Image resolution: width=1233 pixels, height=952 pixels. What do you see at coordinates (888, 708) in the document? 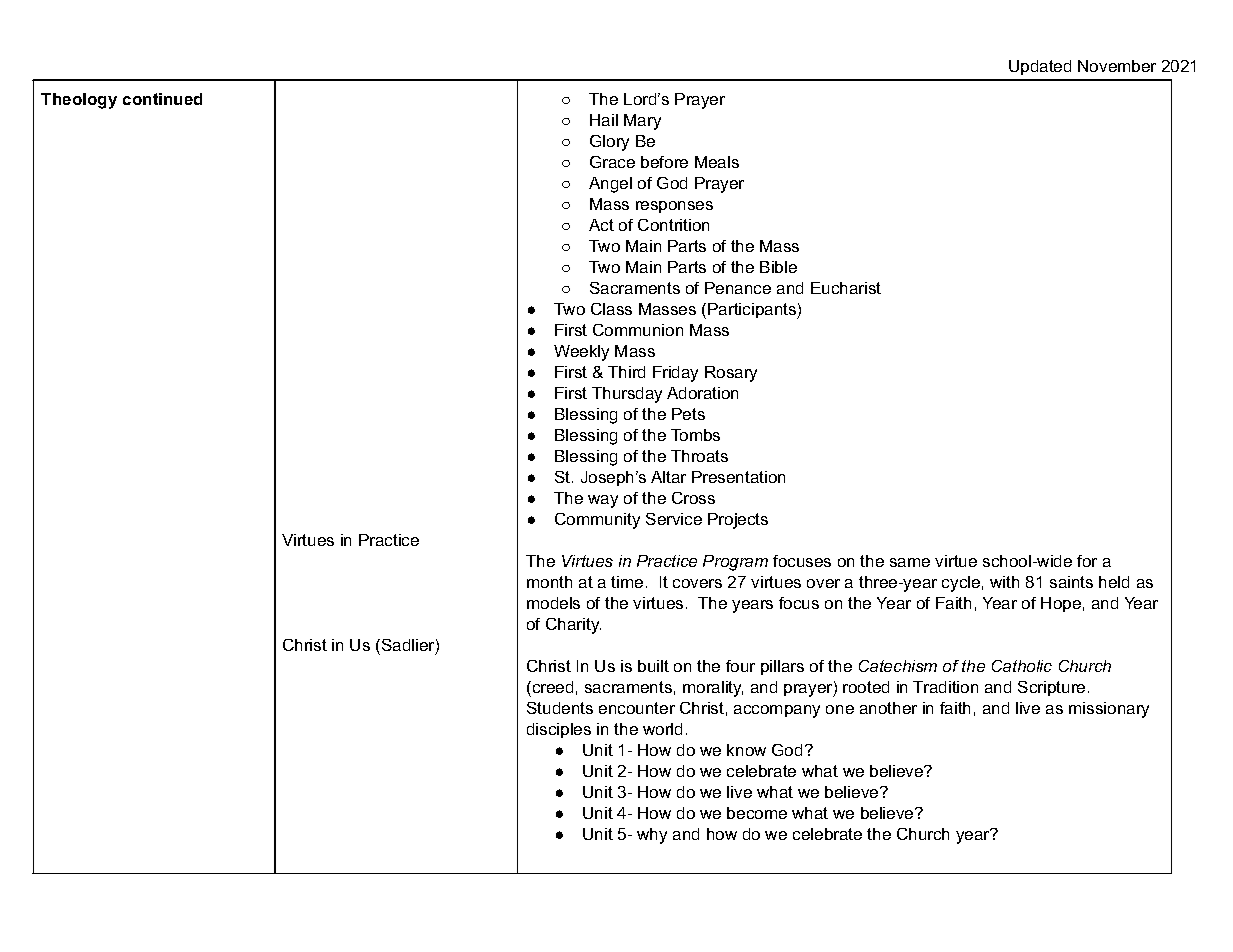
I see `another` at bounding box center [888, 708].
